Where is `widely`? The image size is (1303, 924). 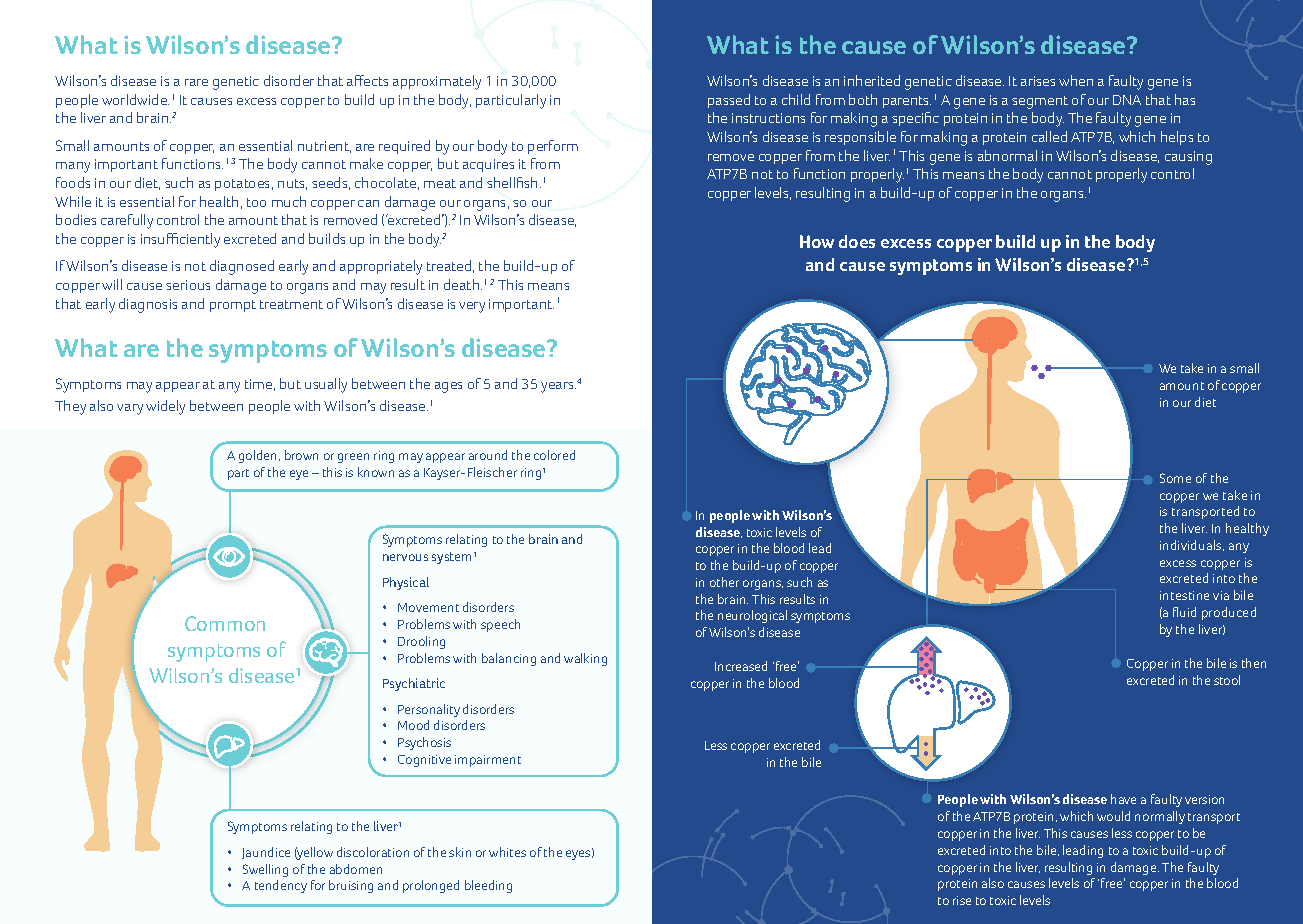
widely is located at coordinates (165, 407).
